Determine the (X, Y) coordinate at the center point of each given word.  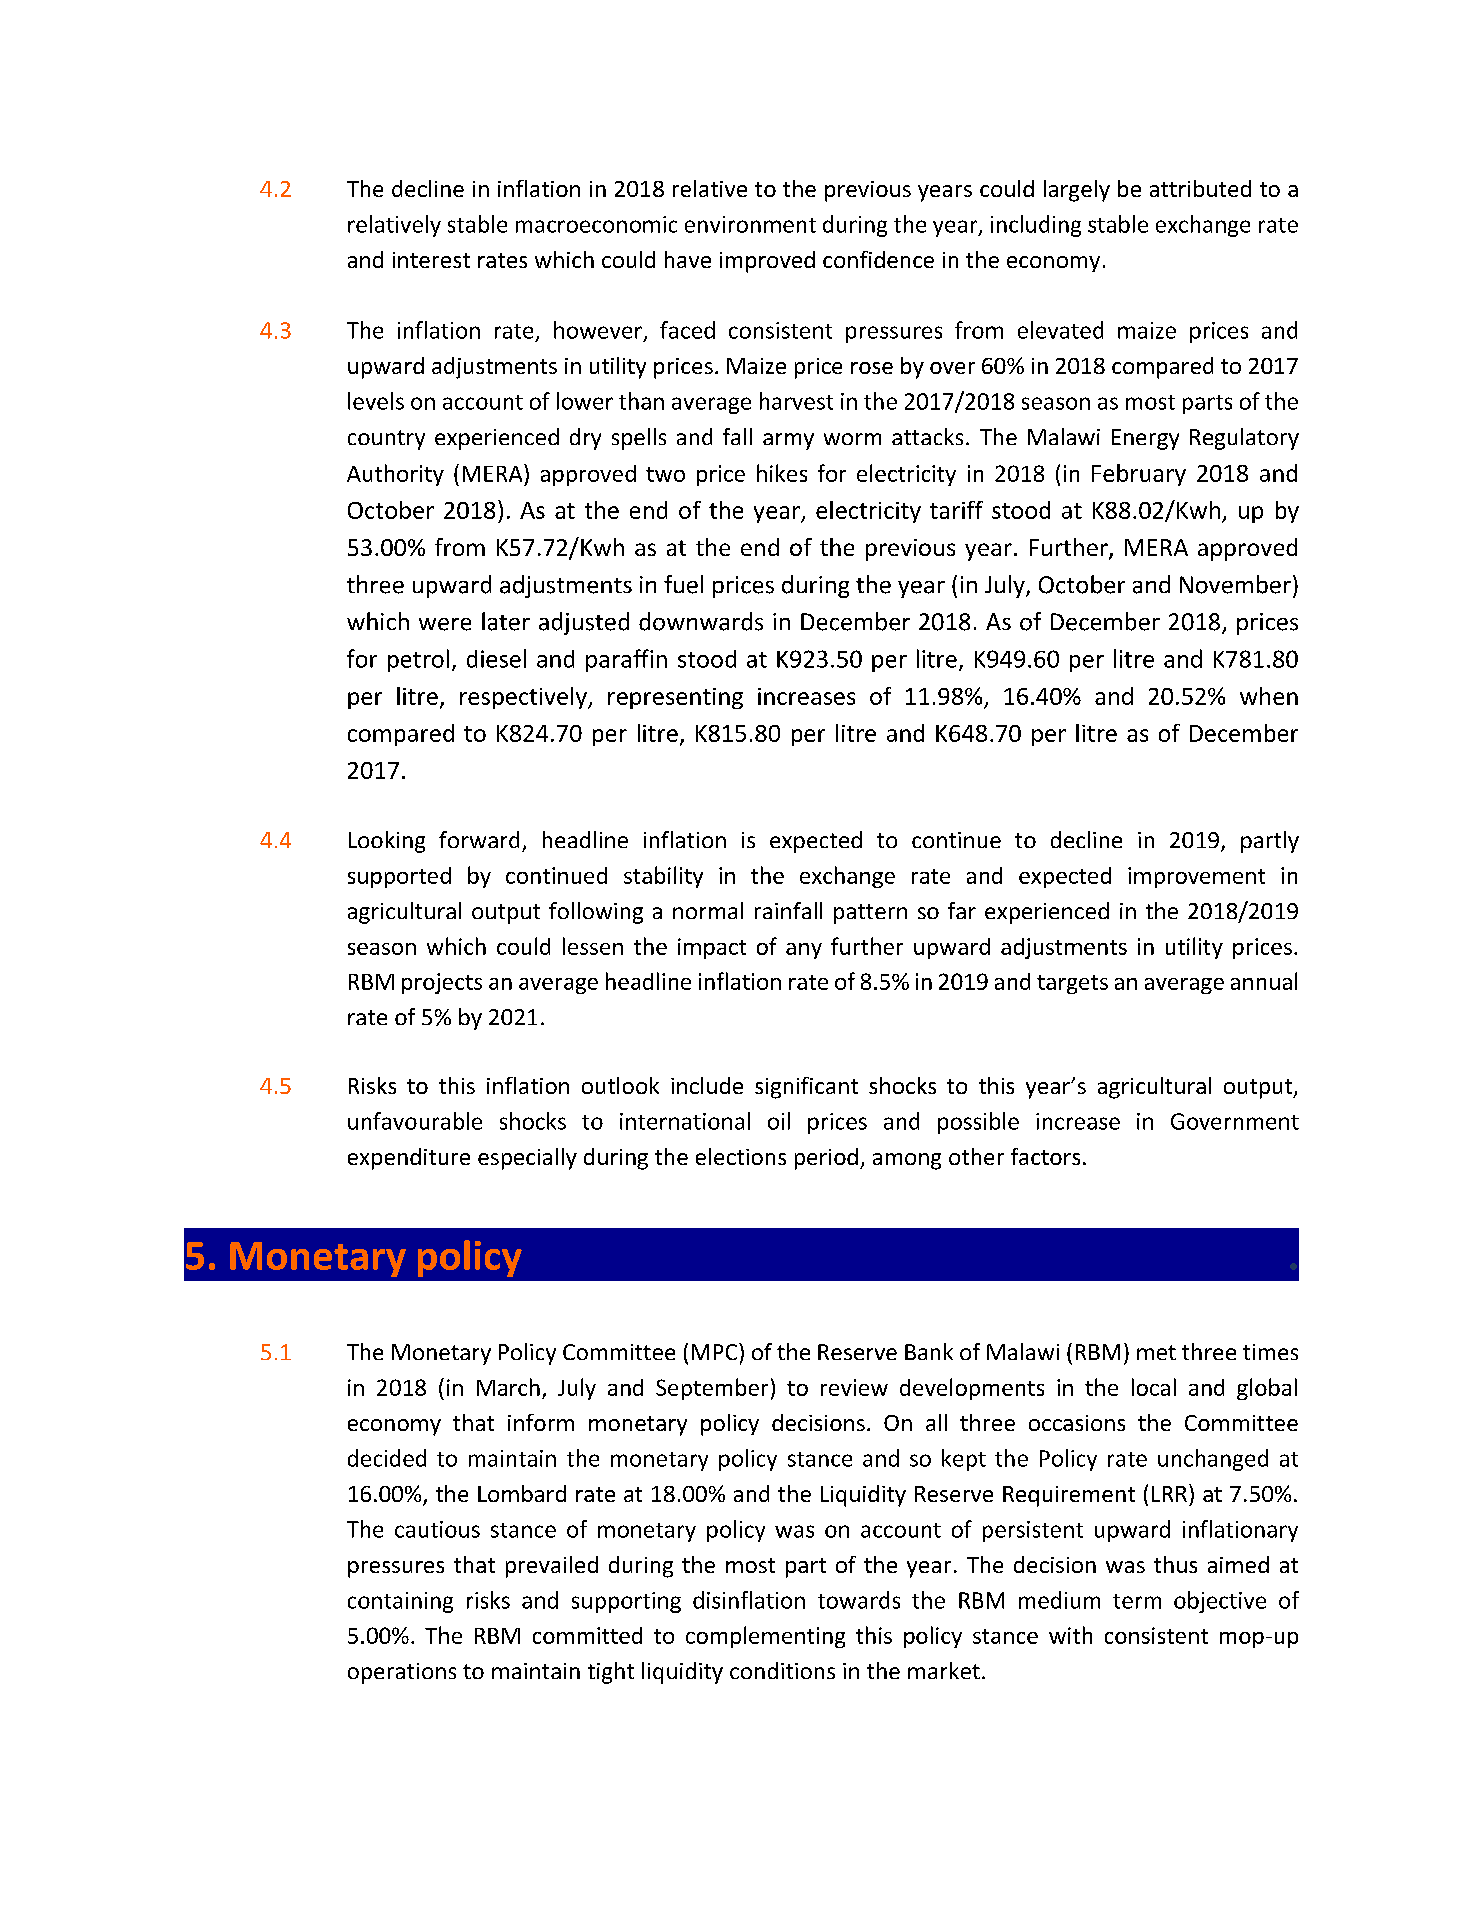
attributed (1200, 188)
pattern (870, 914)
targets (1072, 984)
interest (431, 260)
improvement (1196, 877)
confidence (878, 259)
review (854, 1387)
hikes (782, 473)
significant (806, 1088)
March (508, 1387)
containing (400, 1602)
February (1139, 475)
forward (479, 839)
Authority (395, 475)
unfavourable (415, 1121)
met (1156, 1352)
